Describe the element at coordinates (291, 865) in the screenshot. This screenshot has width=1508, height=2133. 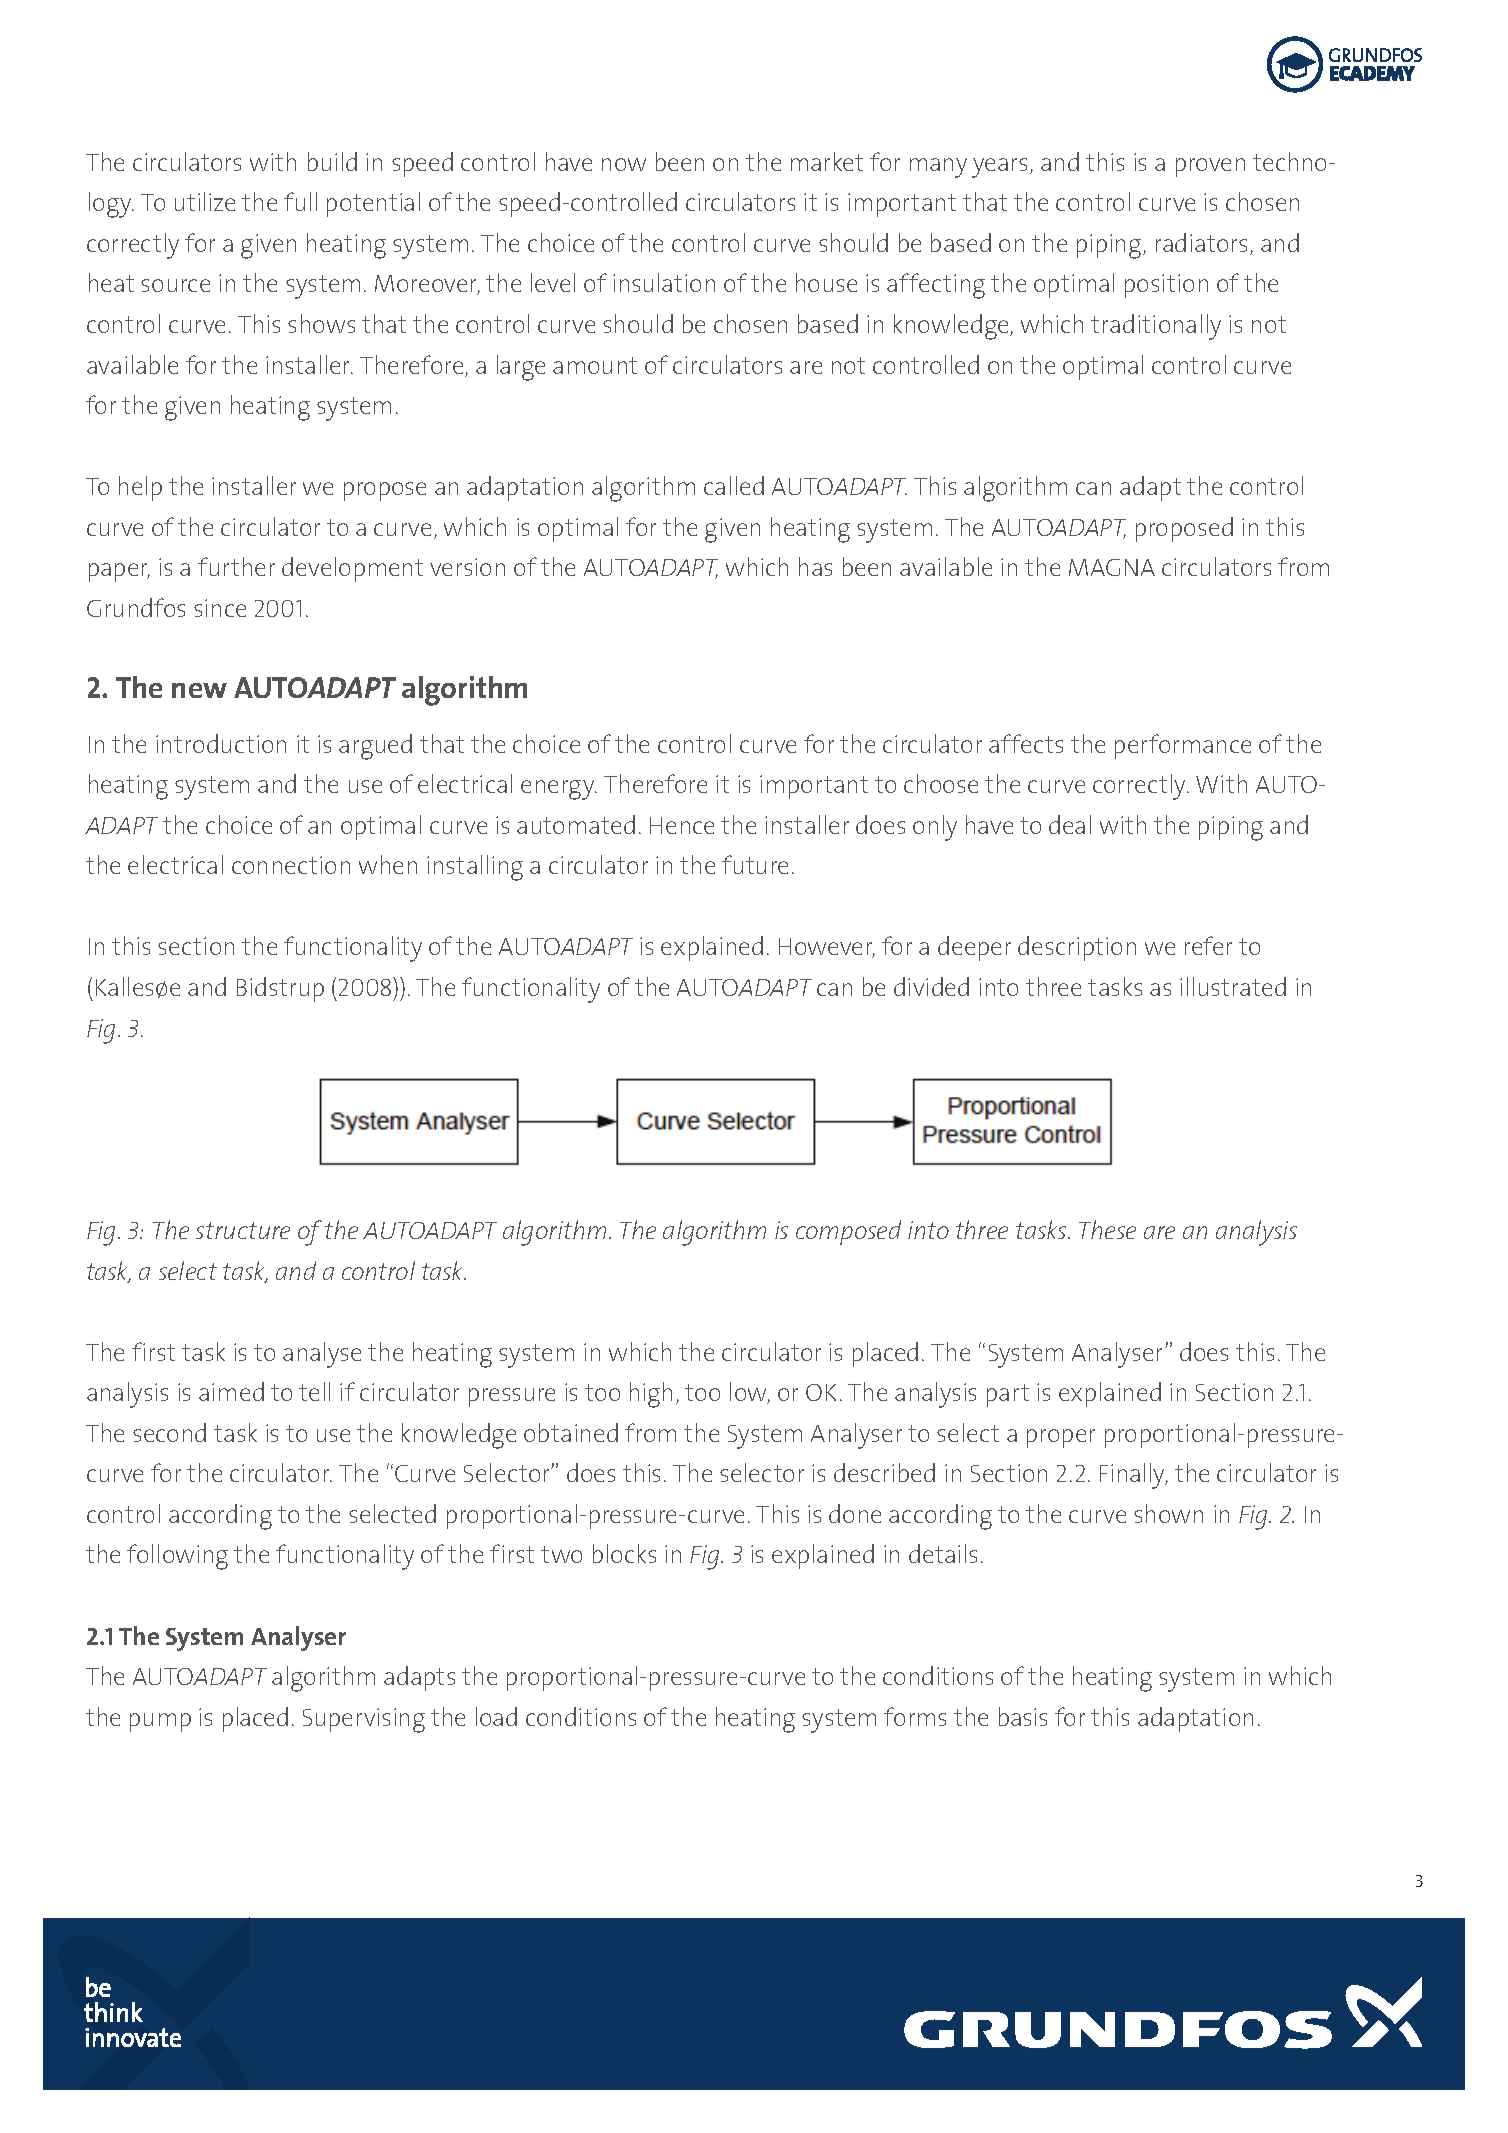
I see `connection` at that location.
